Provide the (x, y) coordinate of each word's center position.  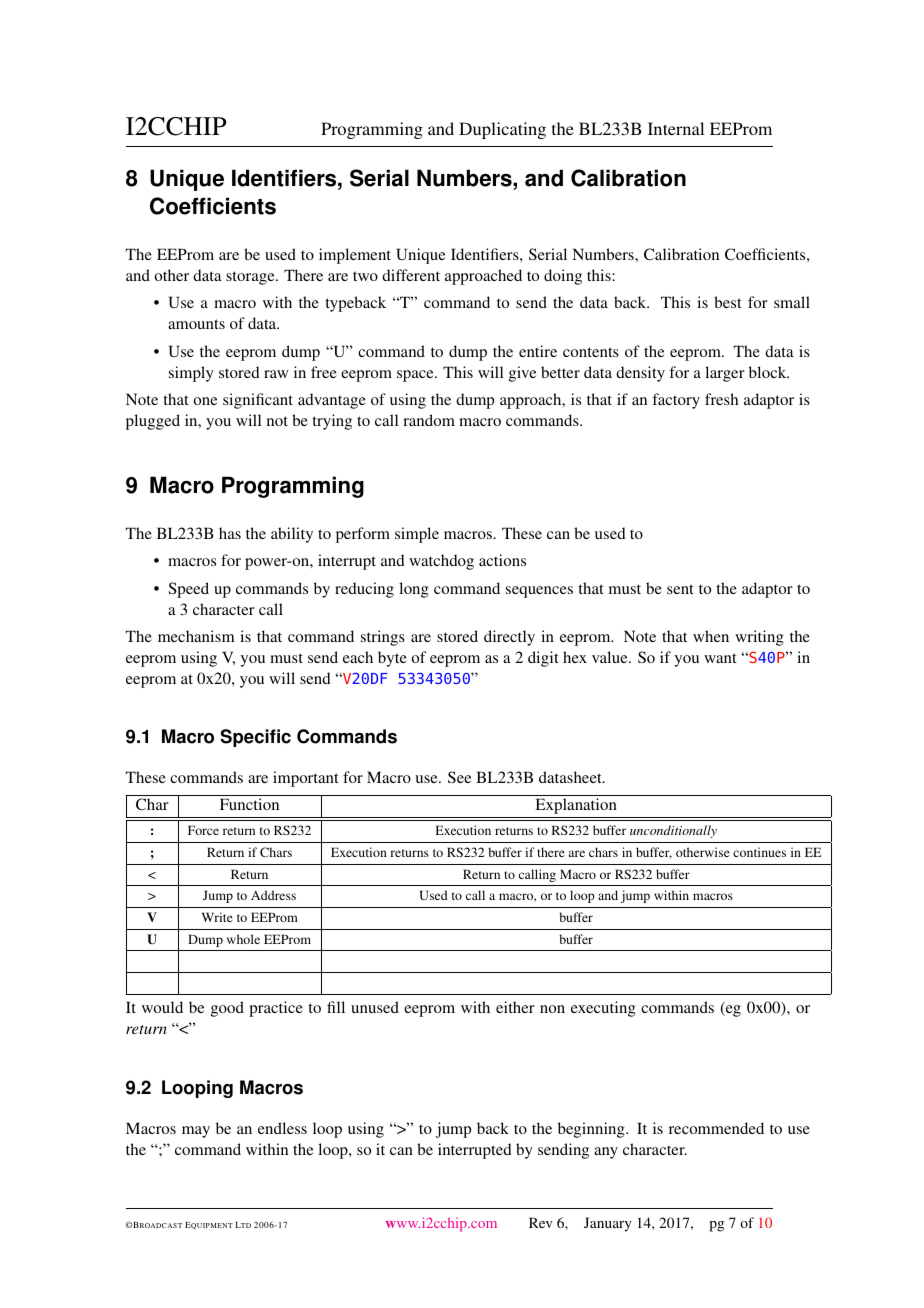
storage (251, 278)
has (230, 533)
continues (759, 852)
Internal (676, 128)
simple (417, 535)
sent (680, 589)
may (196, 1132)
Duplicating (502, 130)
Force (203, 830)
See (459, 777)
